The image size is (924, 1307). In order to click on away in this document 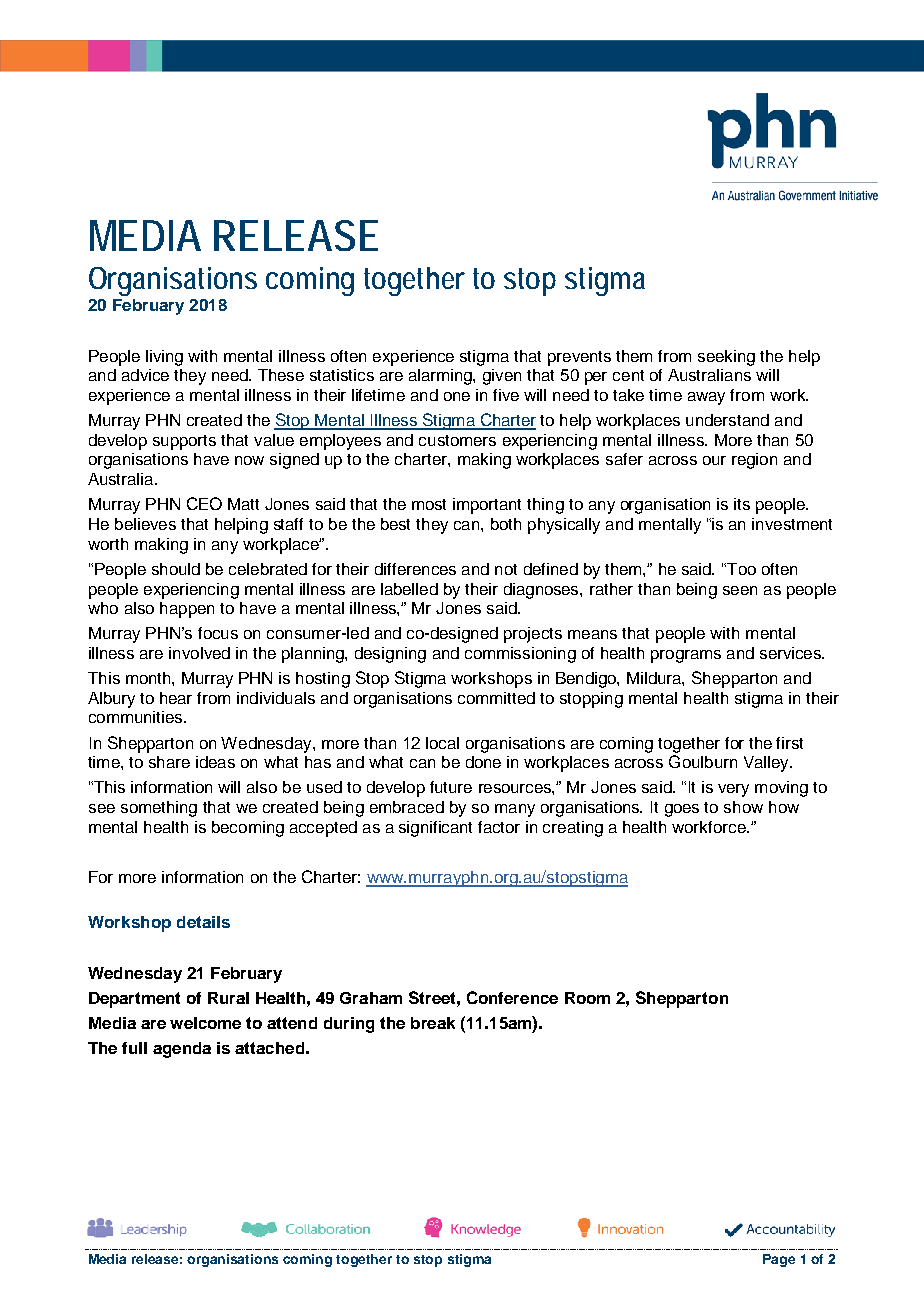, I will do `click(706, 398)`.
